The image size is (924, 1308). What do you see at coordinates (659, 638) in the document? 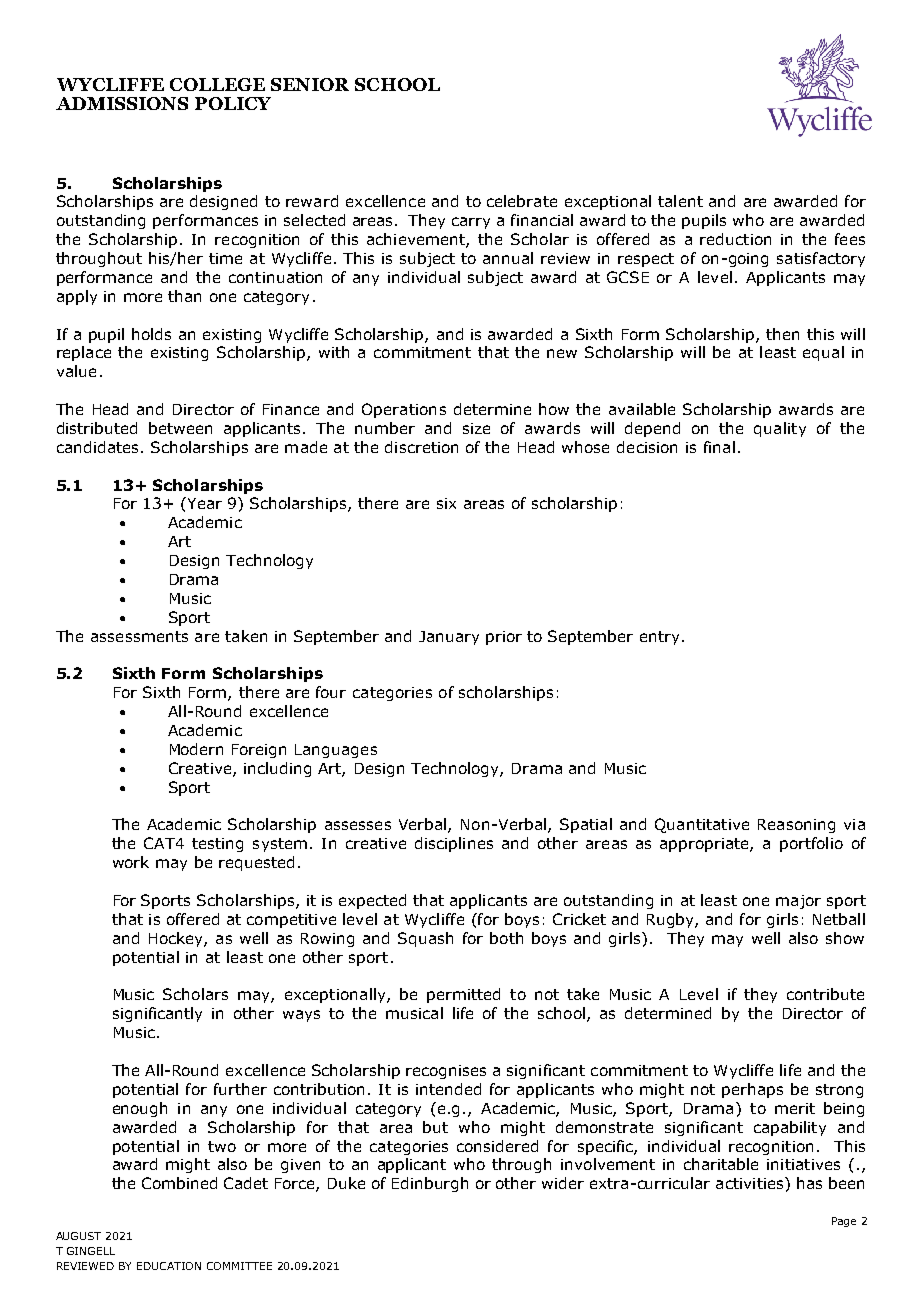
I see `entry` at bounding box center [659, 638].
